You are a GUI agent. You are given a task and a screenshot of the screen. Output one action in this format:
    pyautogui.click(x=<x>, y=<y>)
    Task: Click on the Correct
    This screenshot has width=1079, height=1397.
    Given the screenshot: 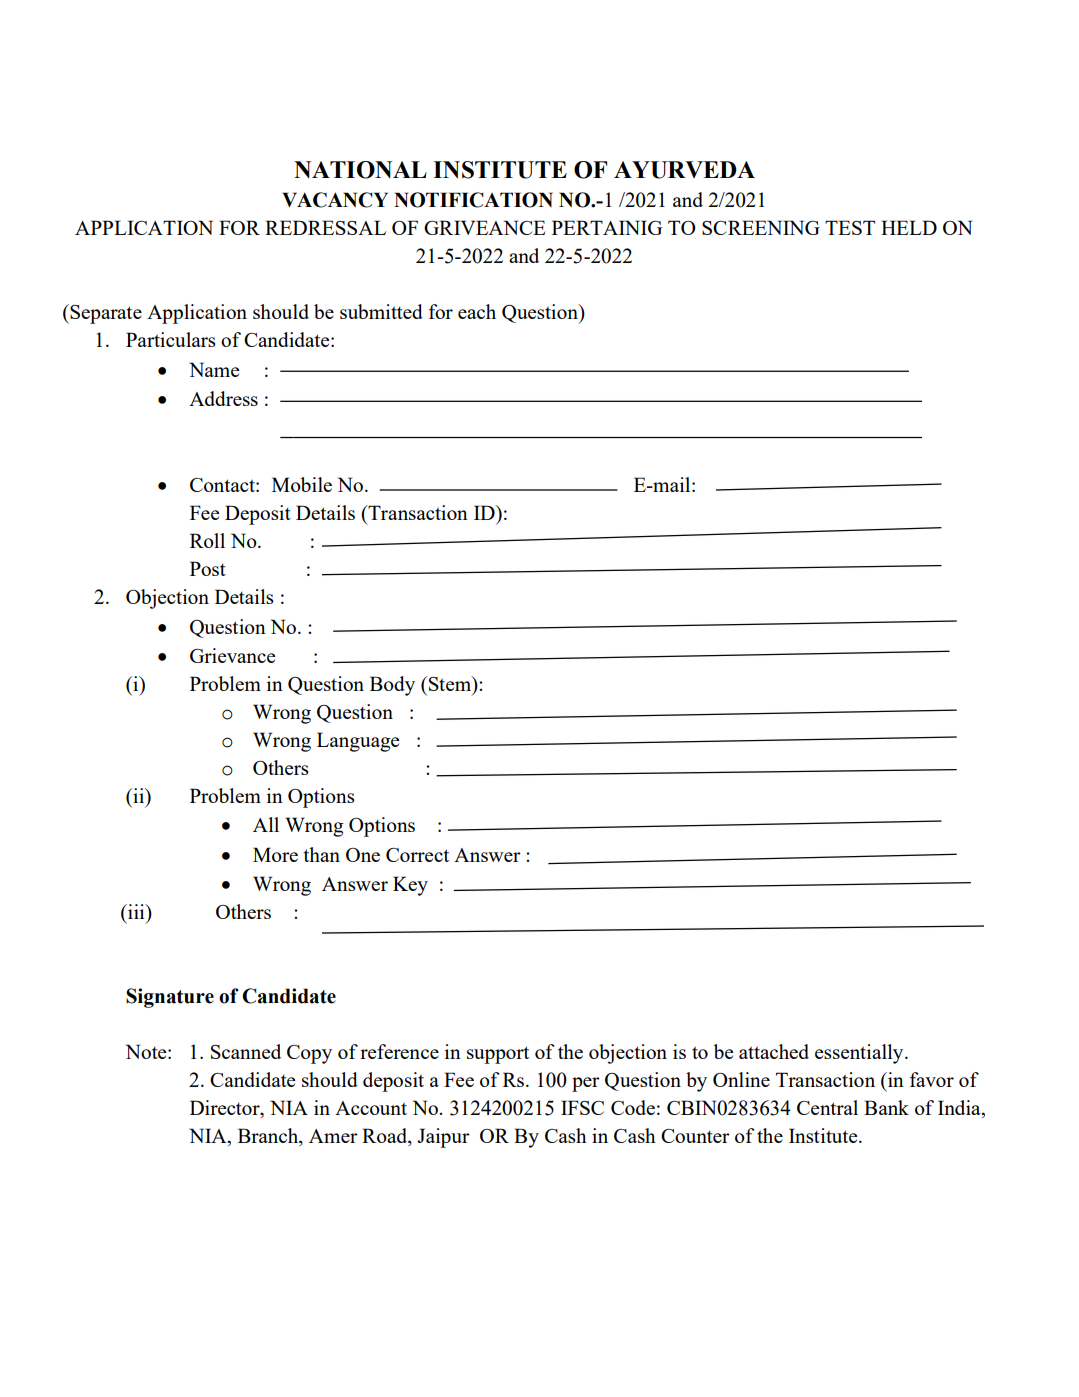 What is the action you would take?
    pyautogui.click(x=417, y=855)
